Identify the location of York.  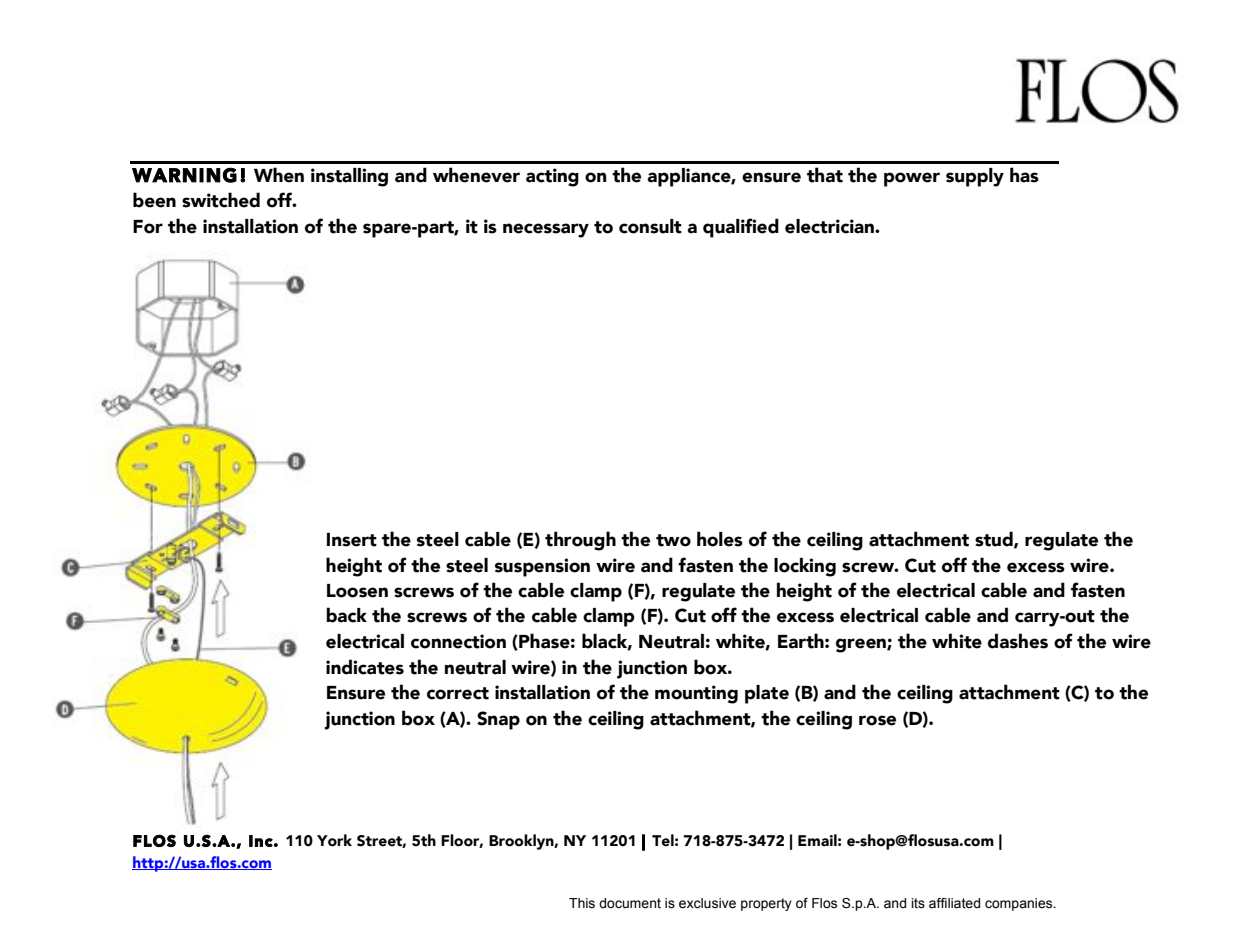
(334, 840).
